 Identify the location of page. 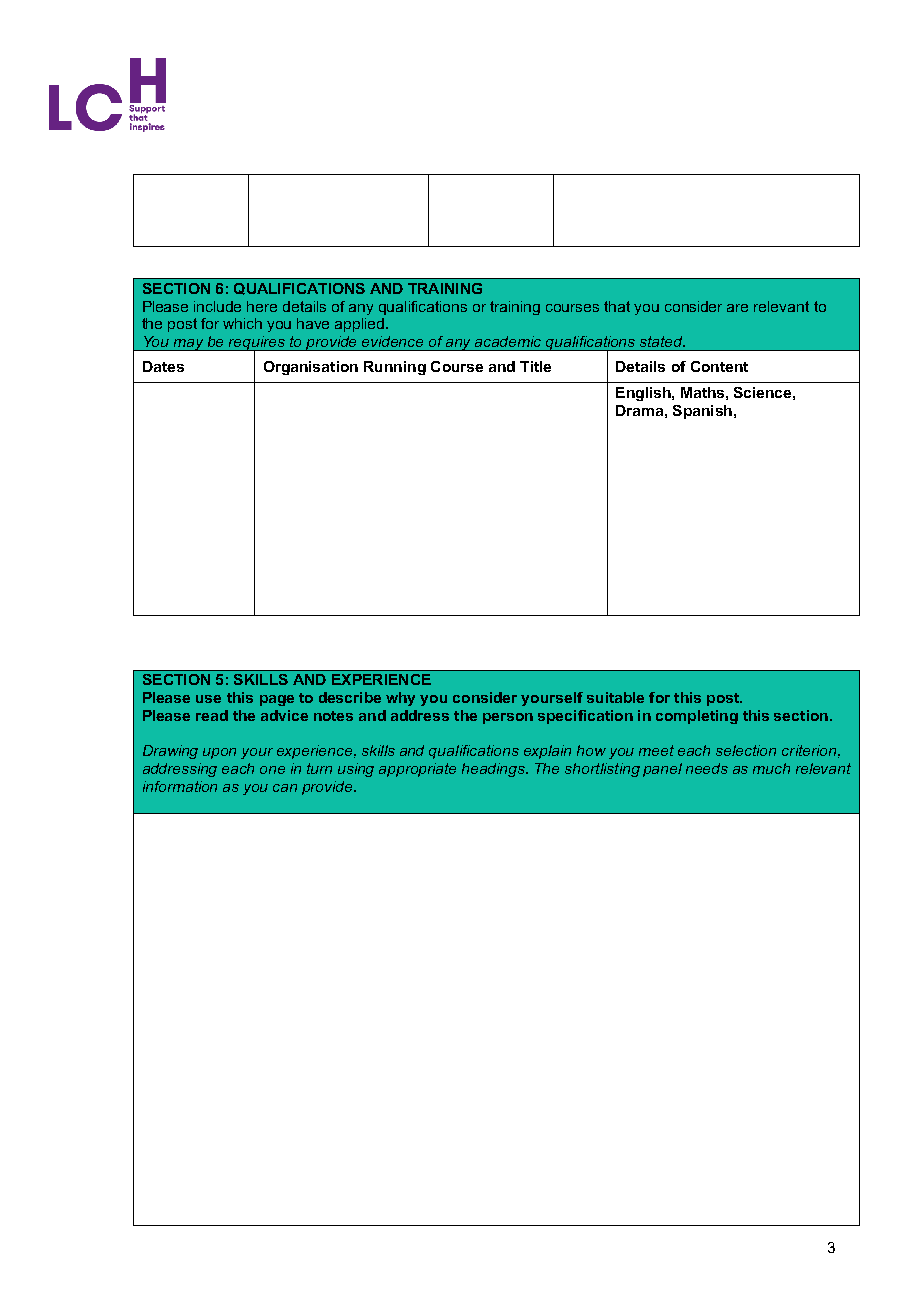
(277, 700).
